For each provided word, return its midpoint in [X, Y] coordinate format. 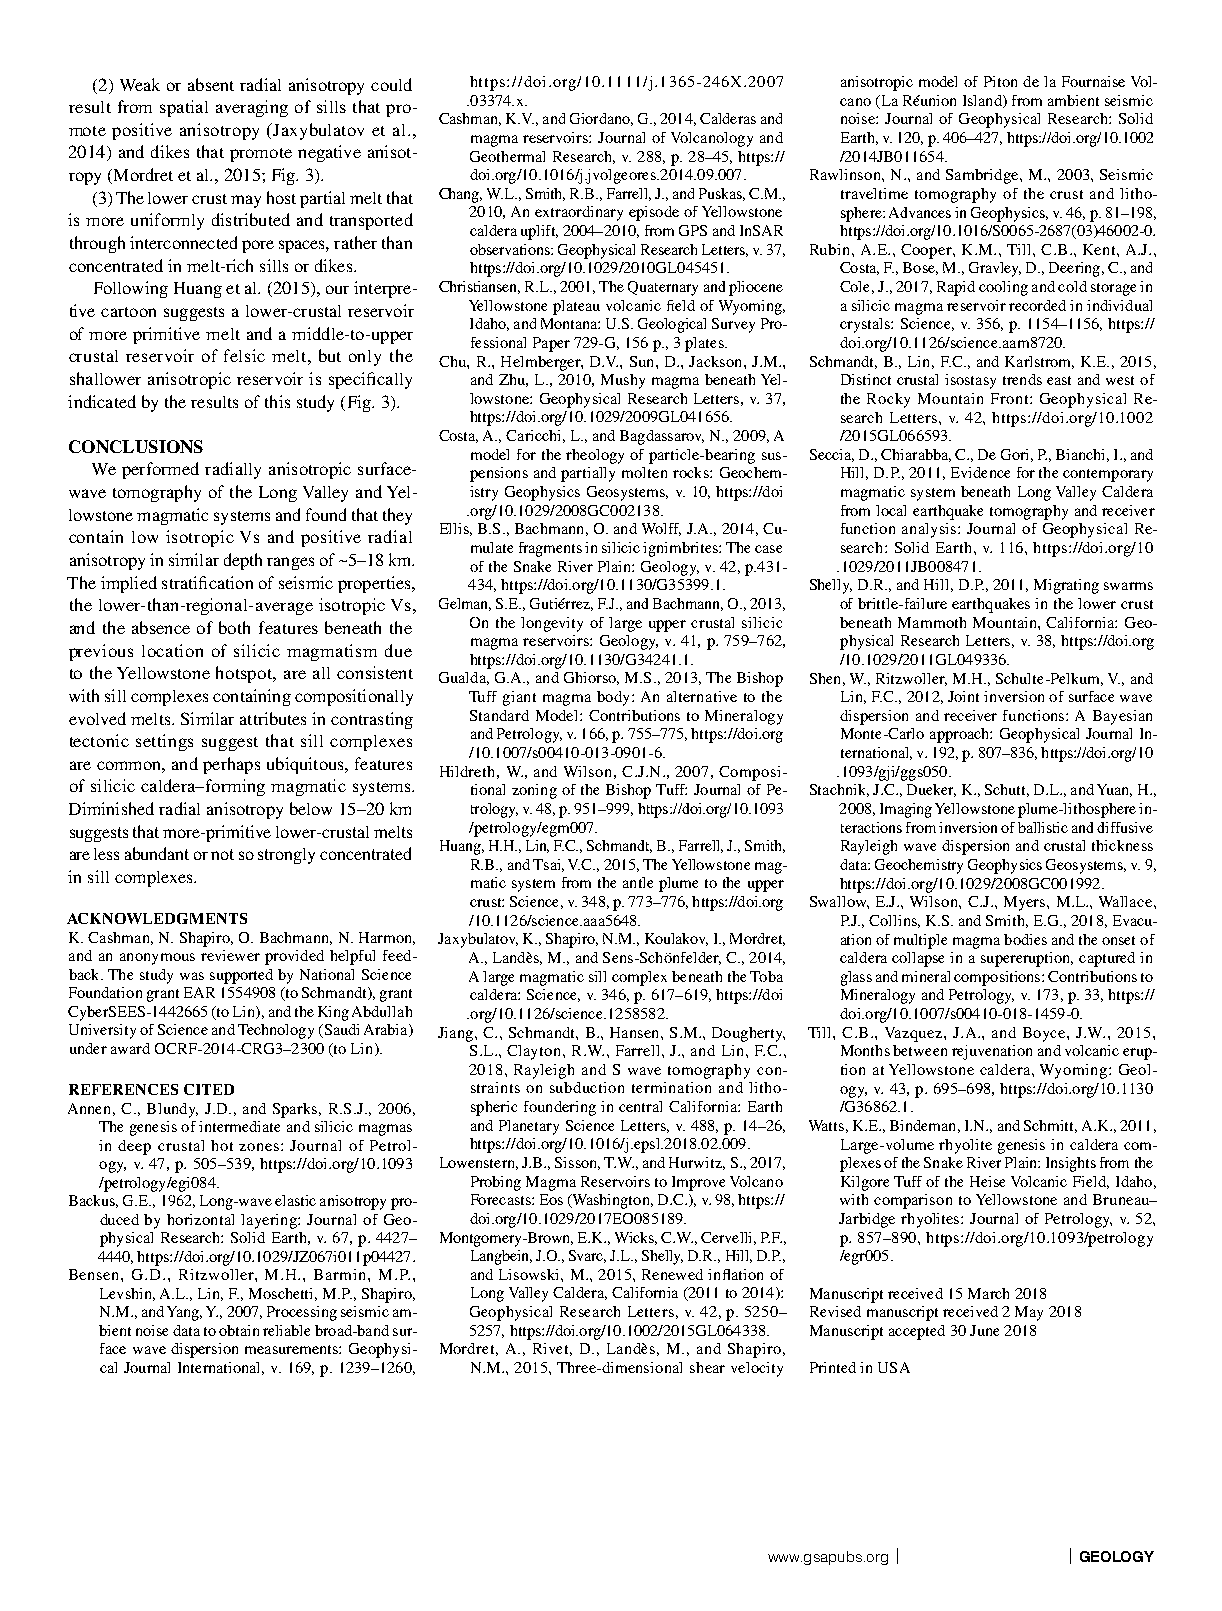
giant [519, 698]
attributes [273, 718]
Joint [963, 696]
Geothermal [507, 156]
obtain [239, 1330]
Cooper [927, 251]
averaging [252, 108]
